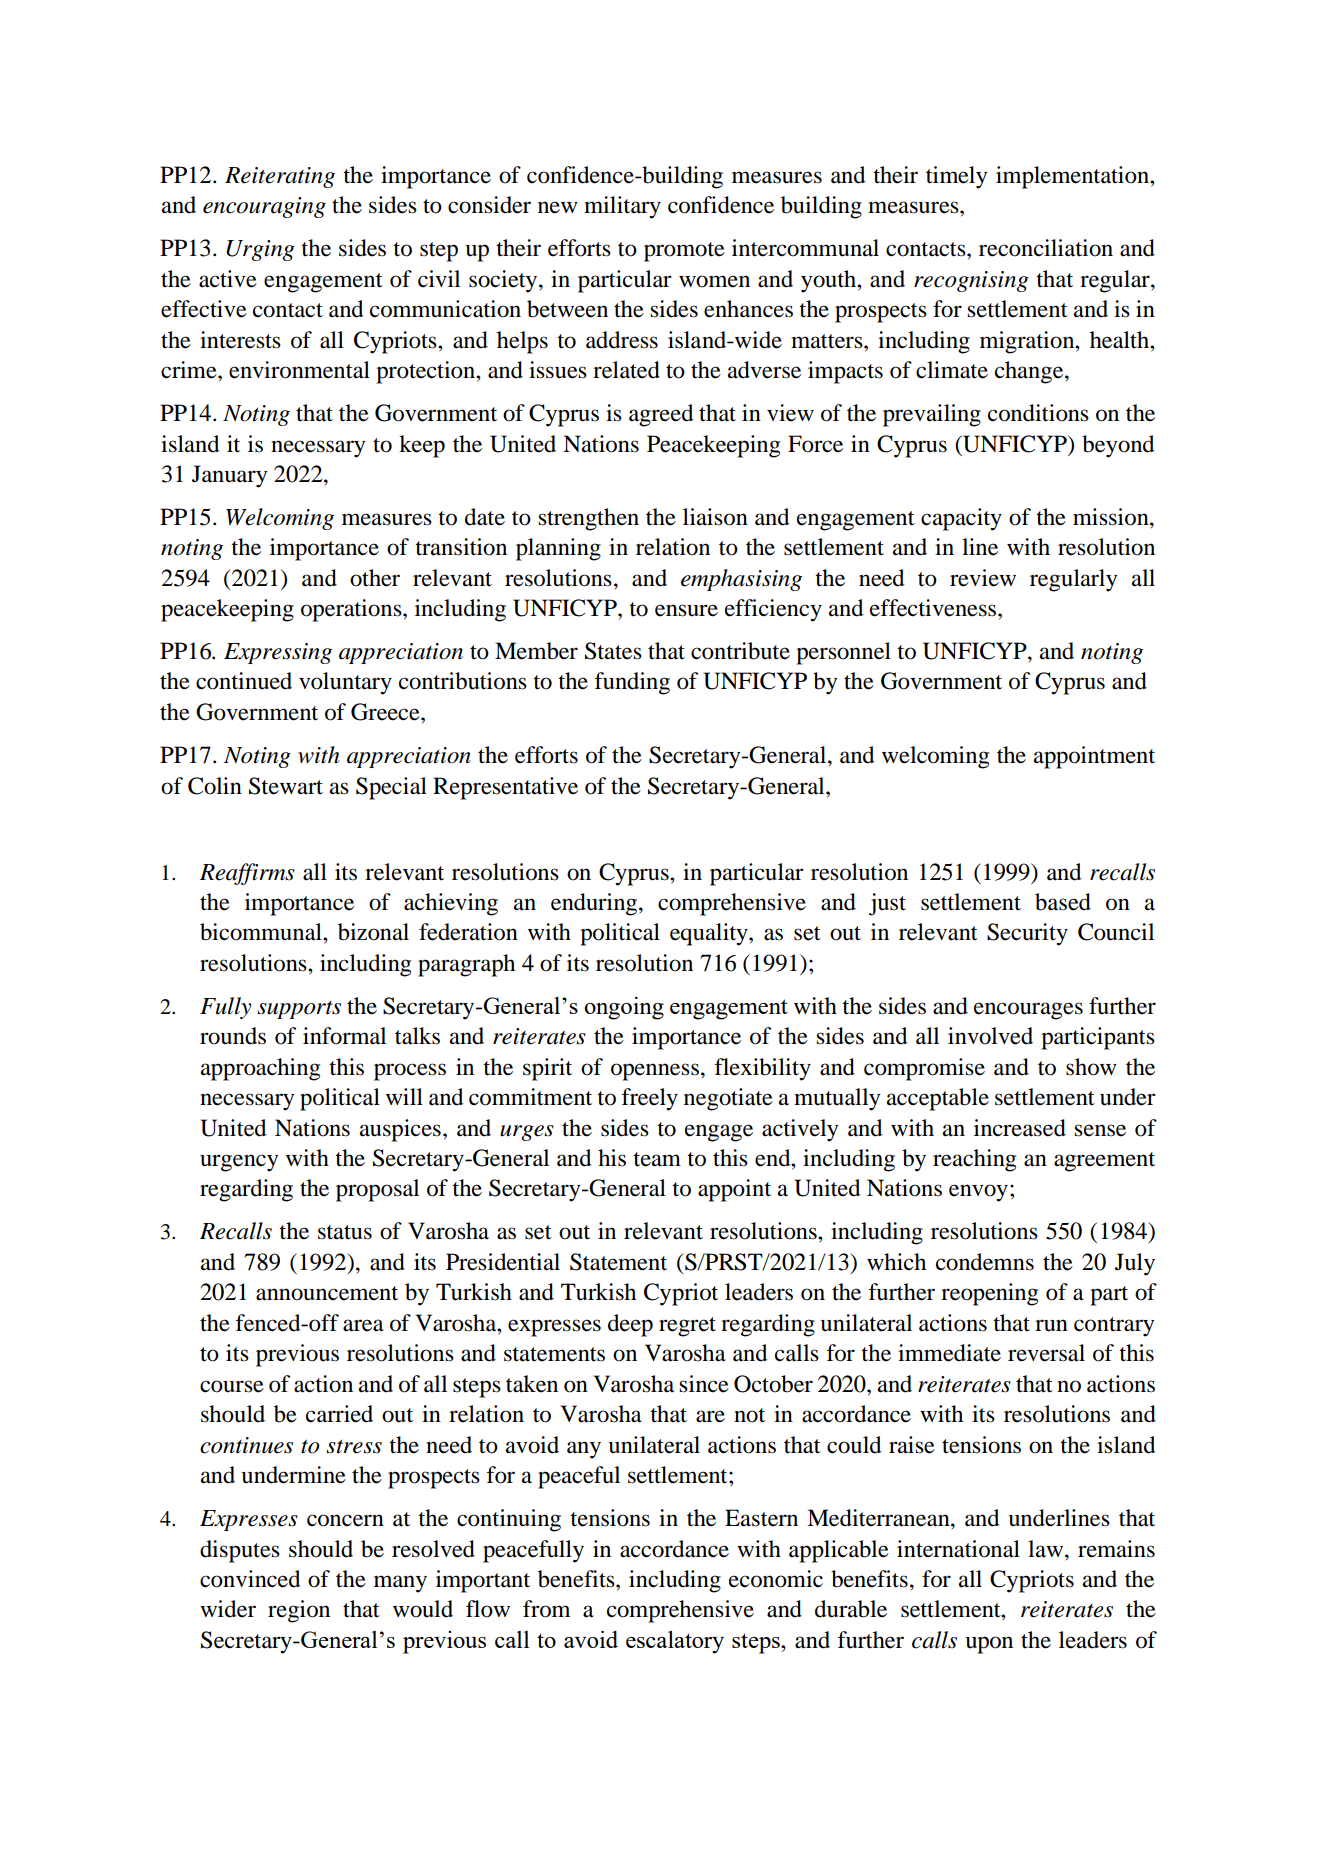  I want to click on funding, so click(632, 683).
